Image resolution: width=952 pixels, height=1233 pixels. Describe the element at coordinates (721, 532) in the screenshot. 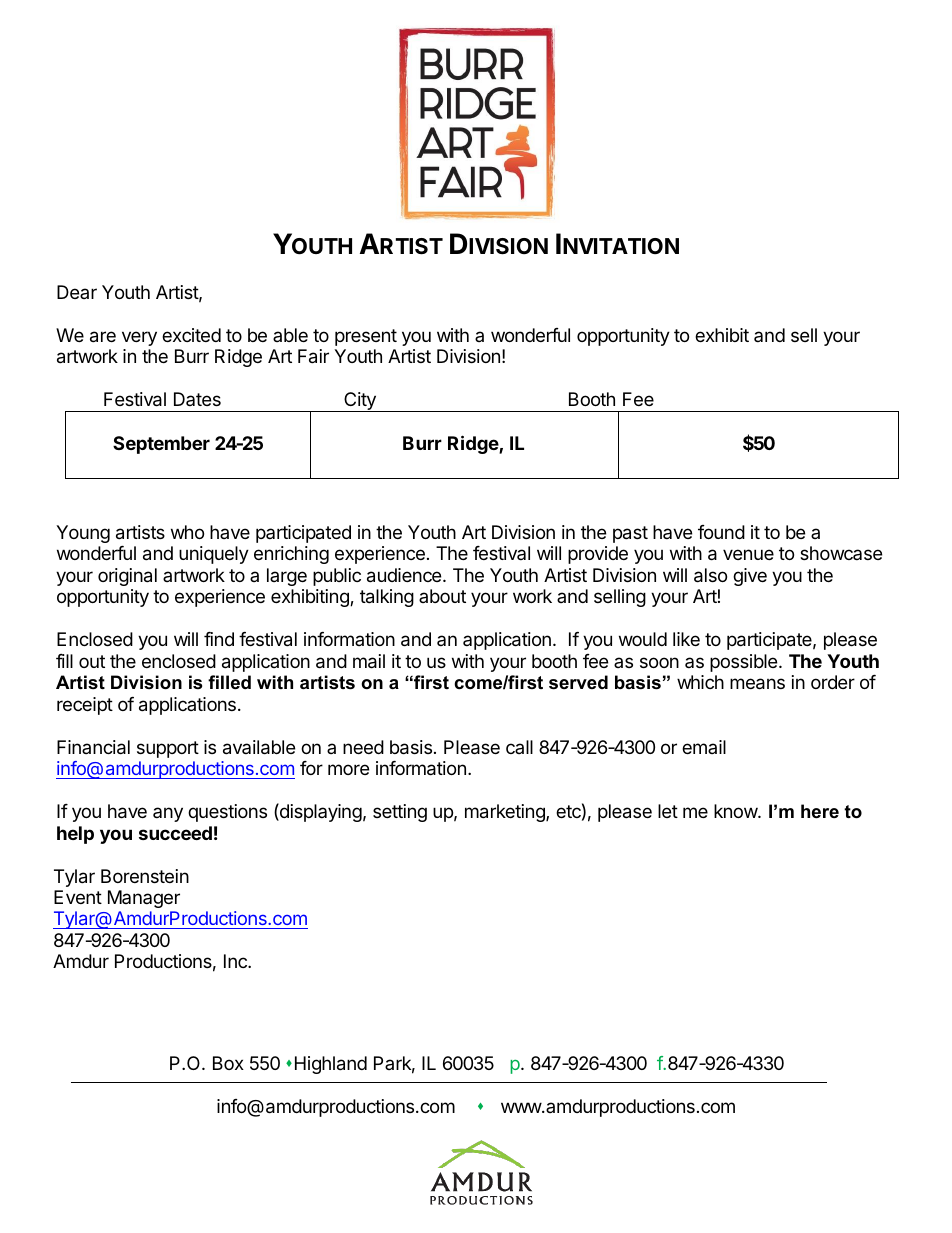

I see `found` at that location.
